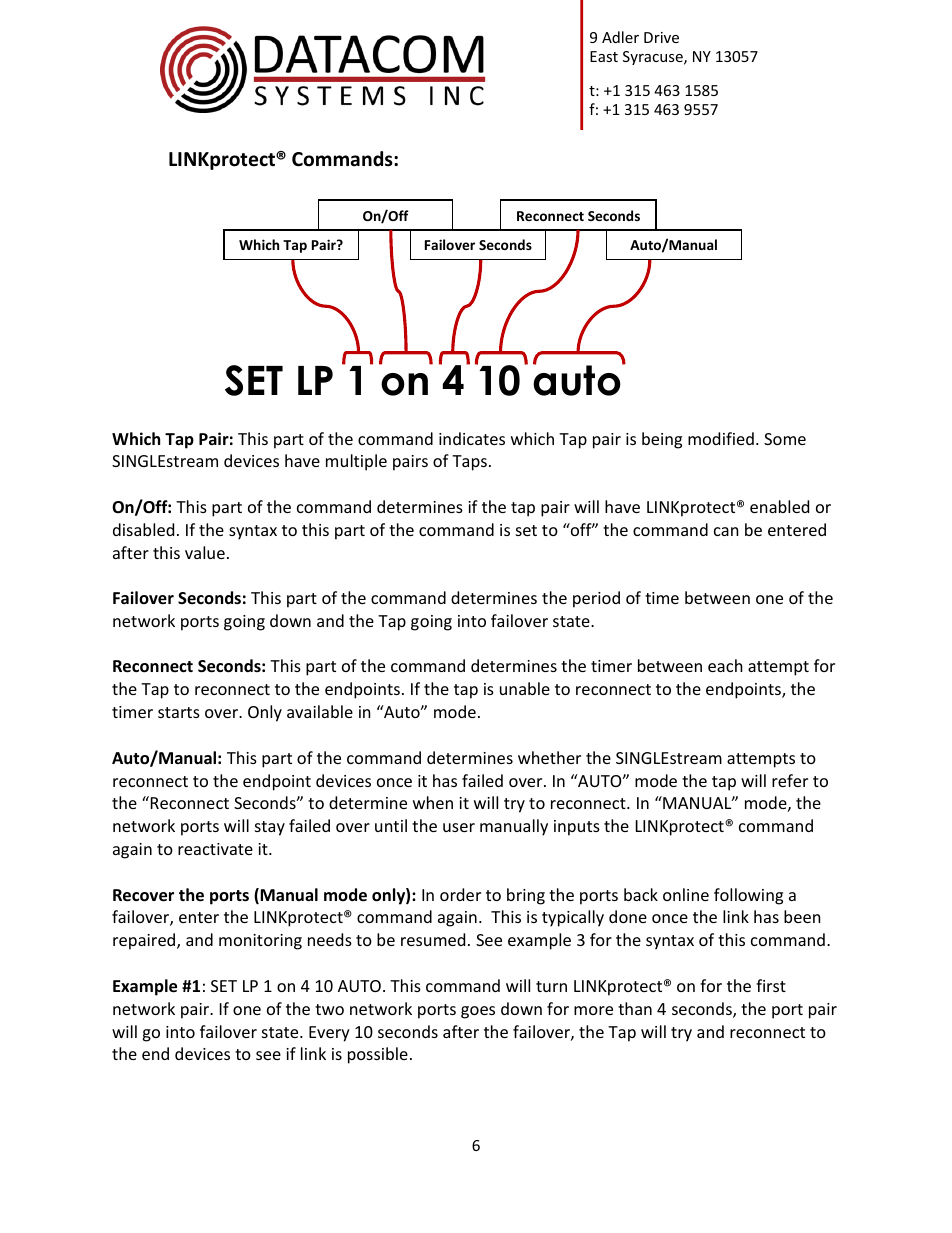  I want to click on Adler, so click(620, 37).
